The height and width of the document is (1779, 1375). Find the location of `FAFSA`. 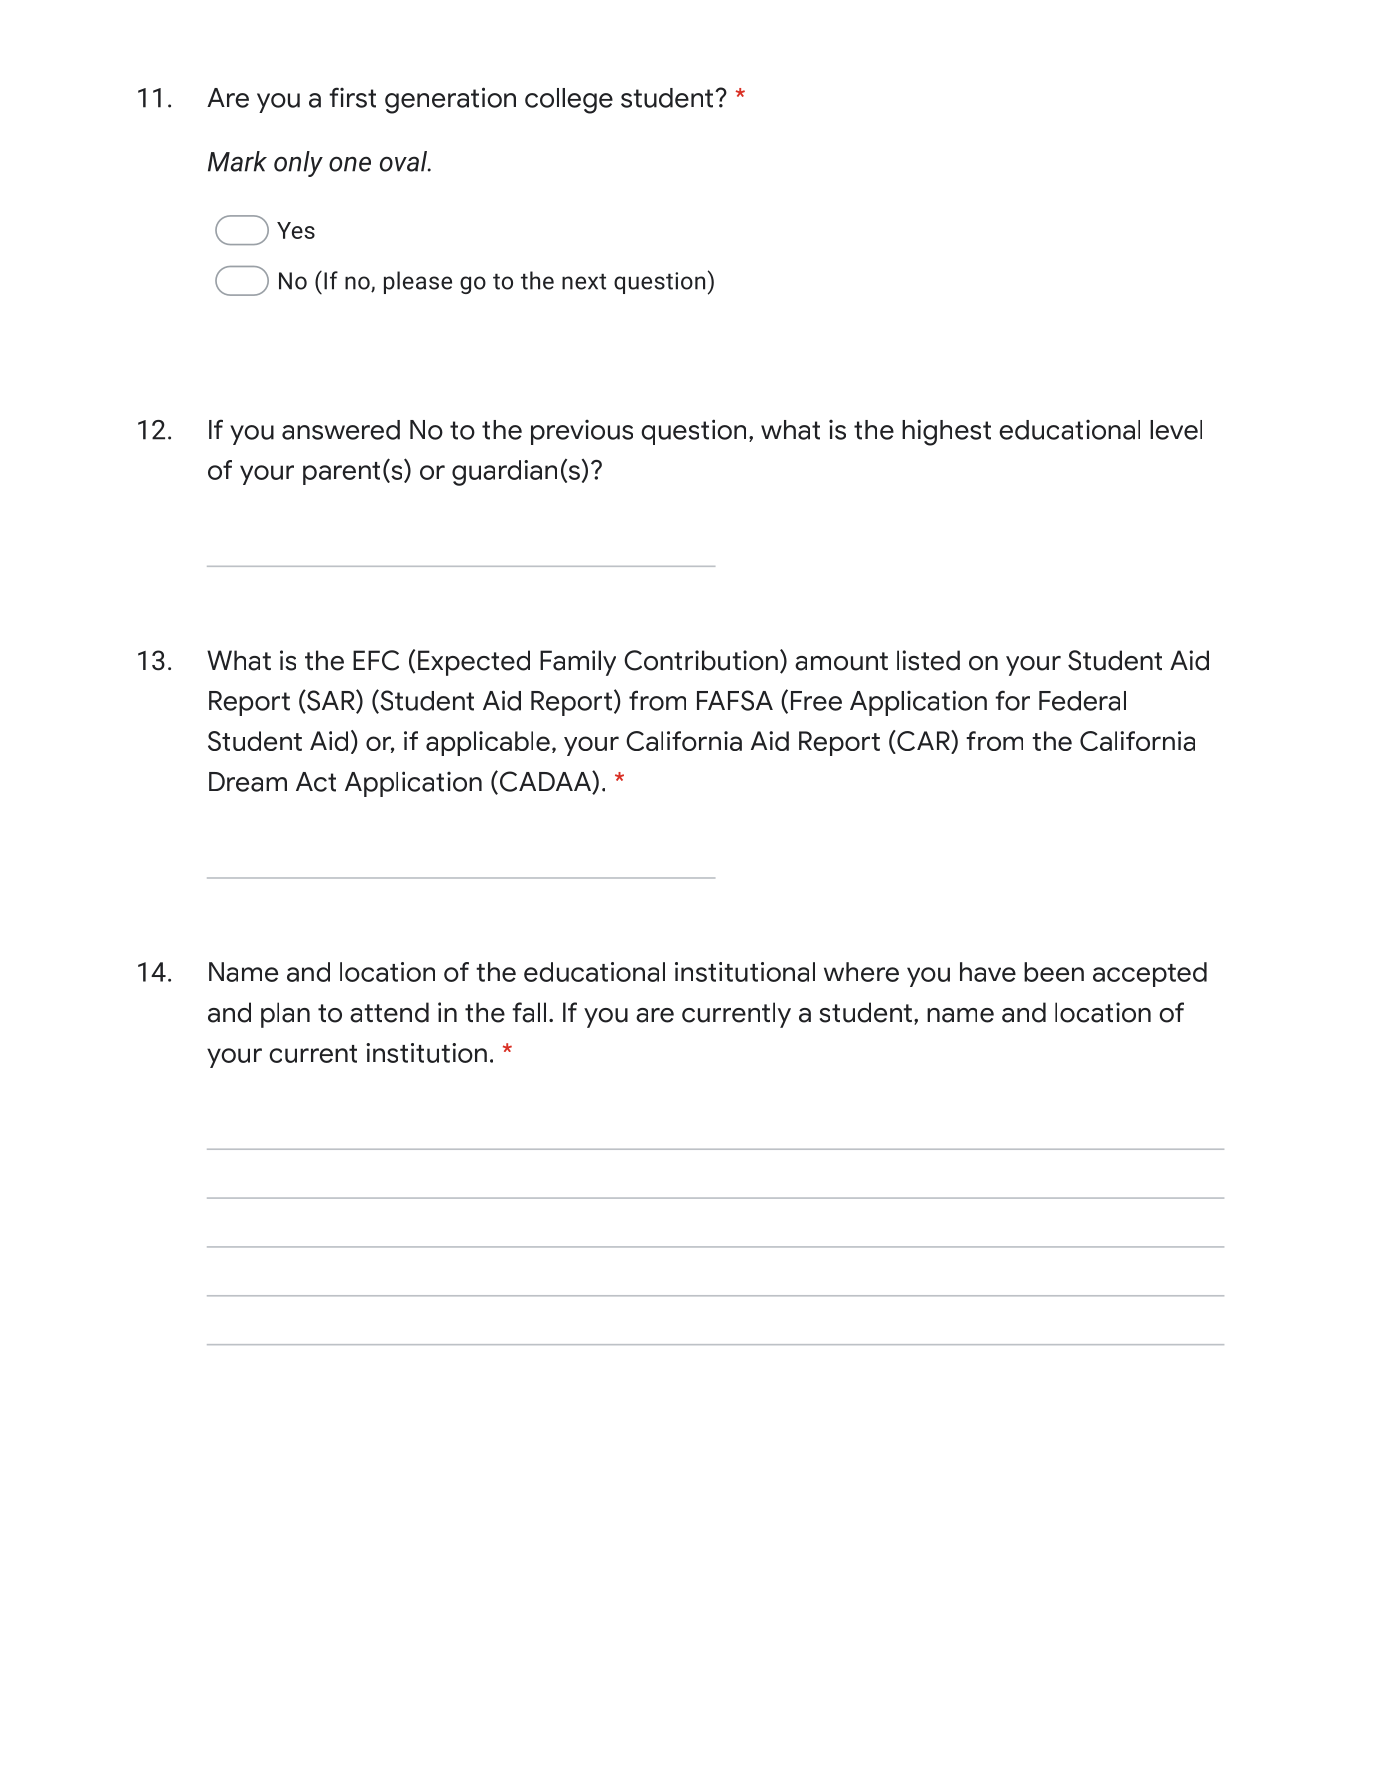

FAFSA is located at coordinates (735, 700).
